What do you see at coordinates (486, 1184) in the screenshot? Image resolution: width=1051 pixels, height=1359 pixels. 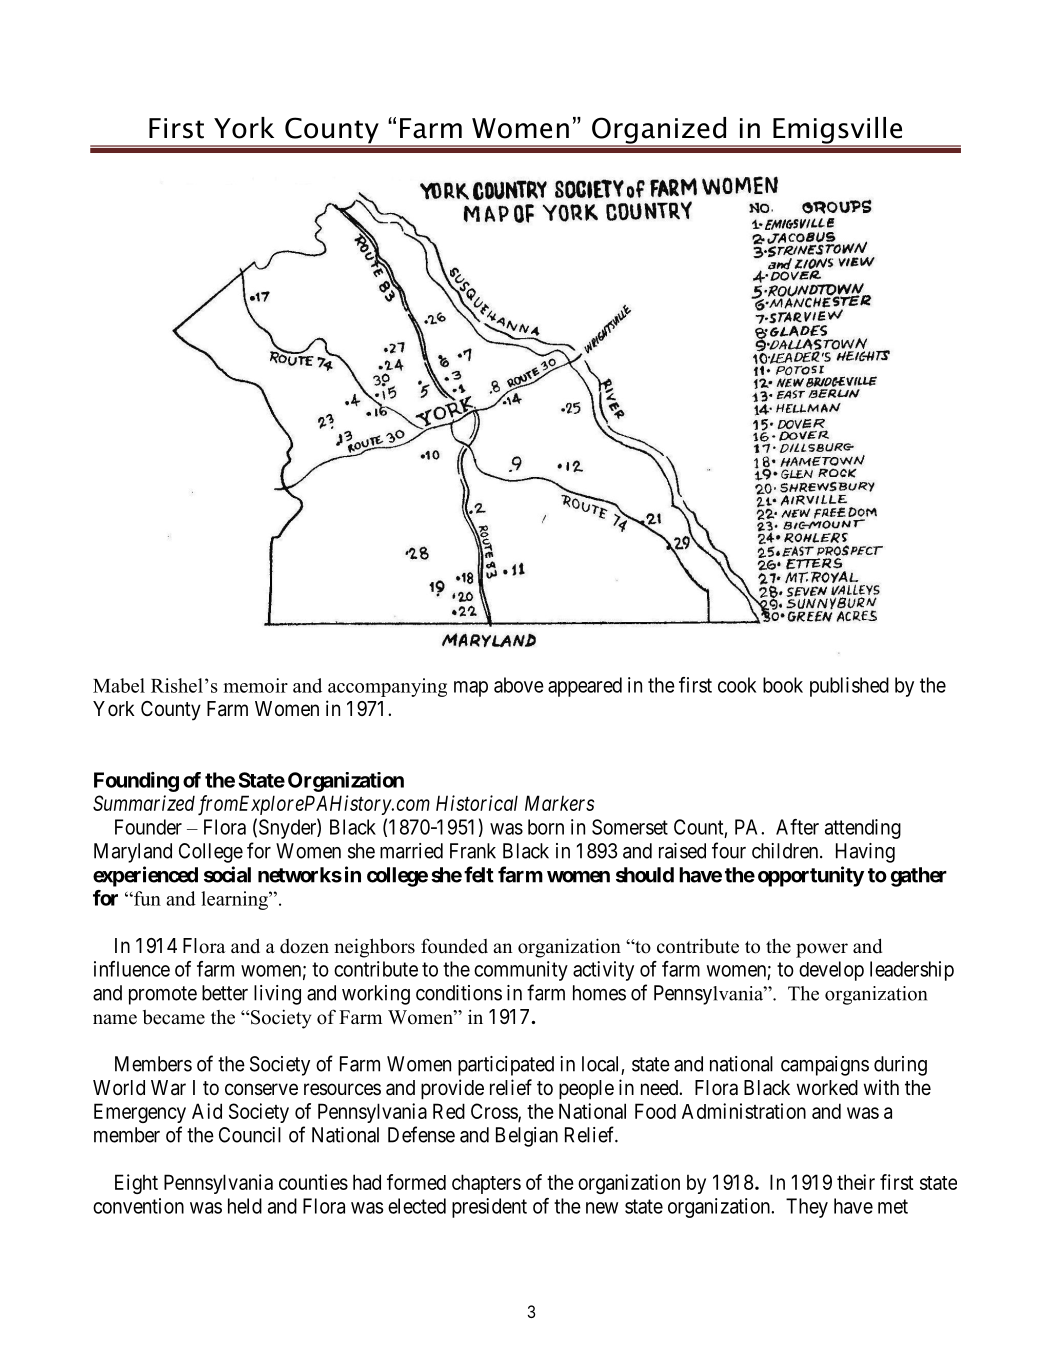 I see `chapters` at bounding box center [486, 1184].
